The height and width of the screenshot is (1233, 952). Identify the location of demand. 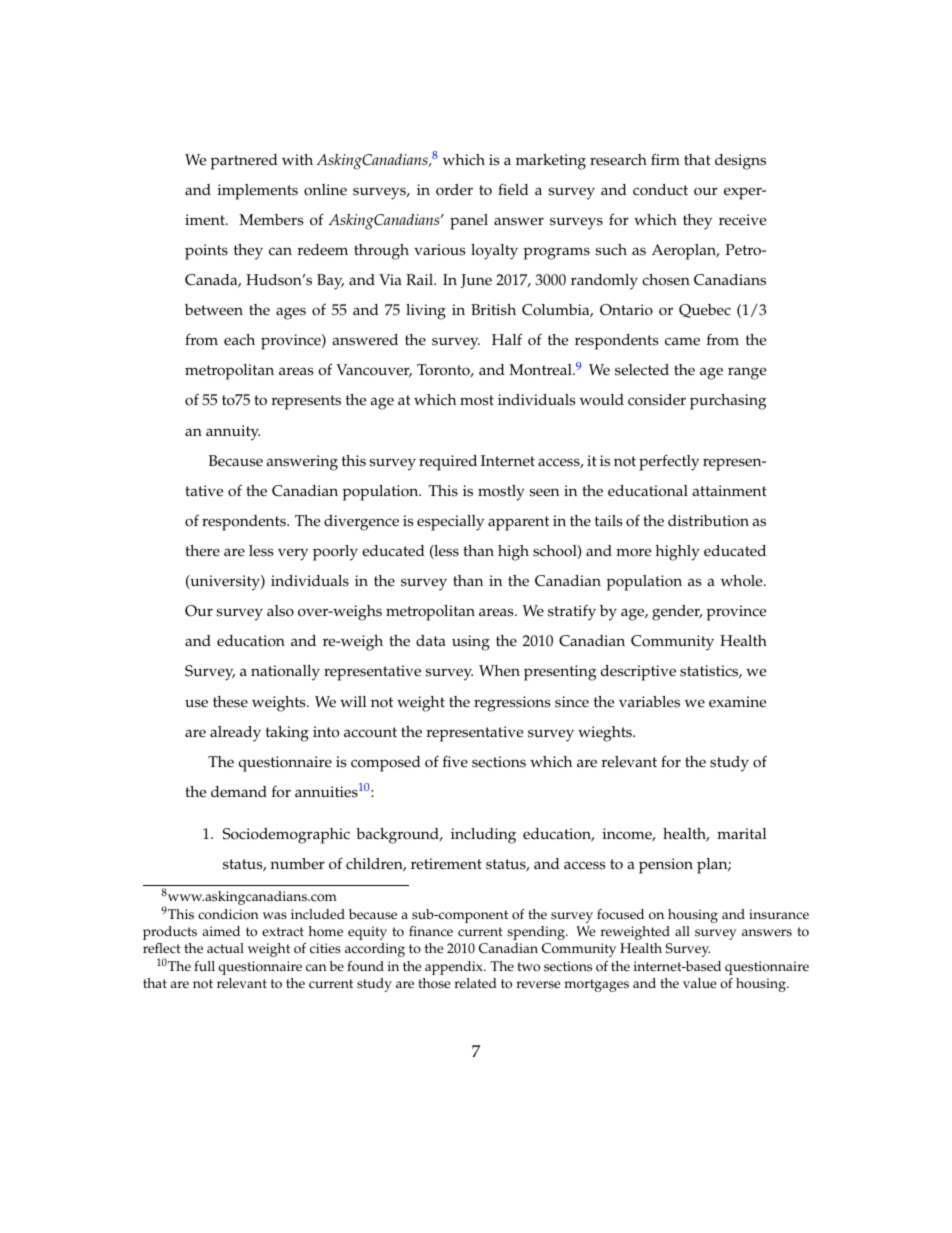
(239, 792).
